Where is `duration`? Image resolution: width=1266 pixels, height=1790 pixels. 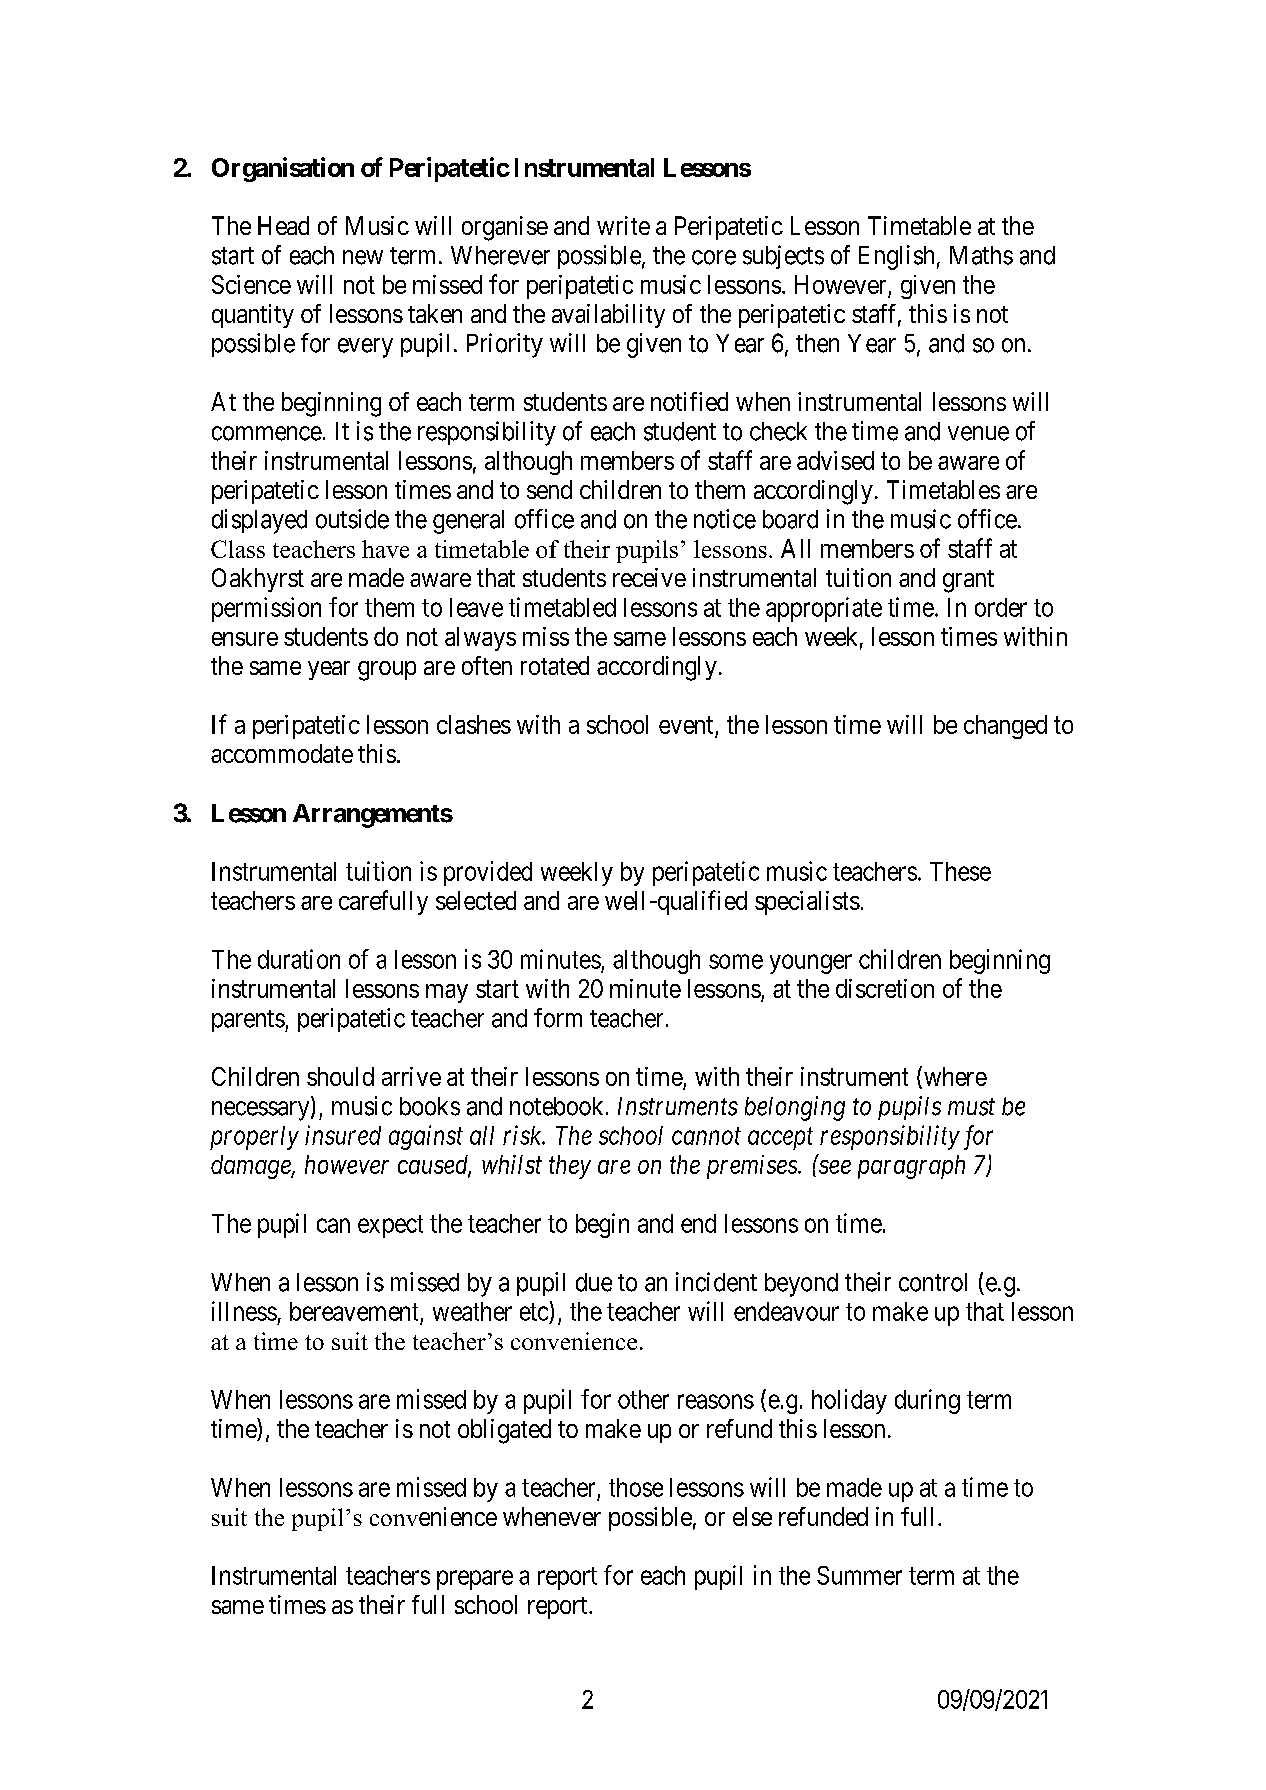 duration is located at coordinates (299, 959).
